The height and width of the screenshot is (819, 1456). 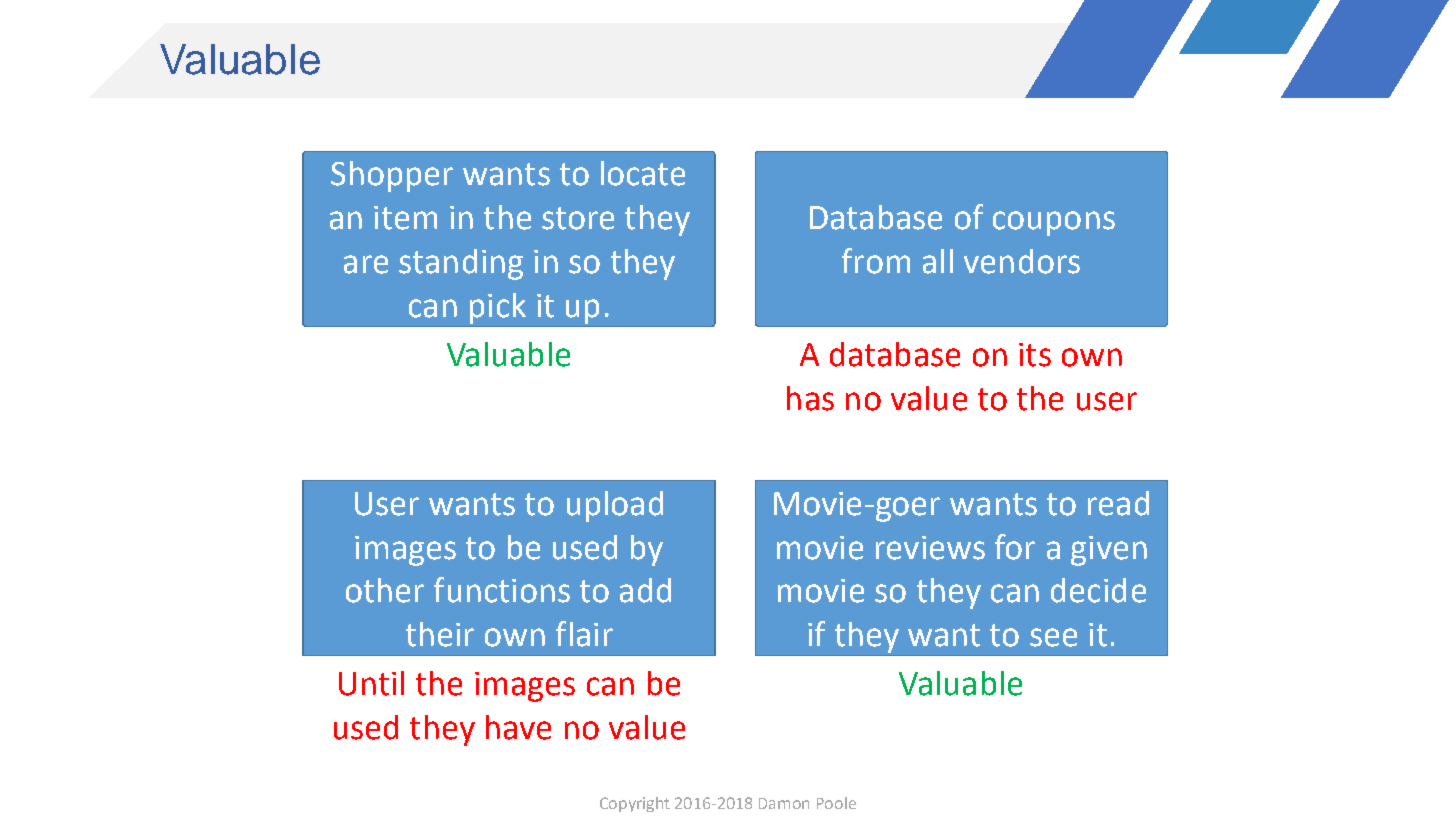 I want to click on locate, so click(x=643, y=173).
